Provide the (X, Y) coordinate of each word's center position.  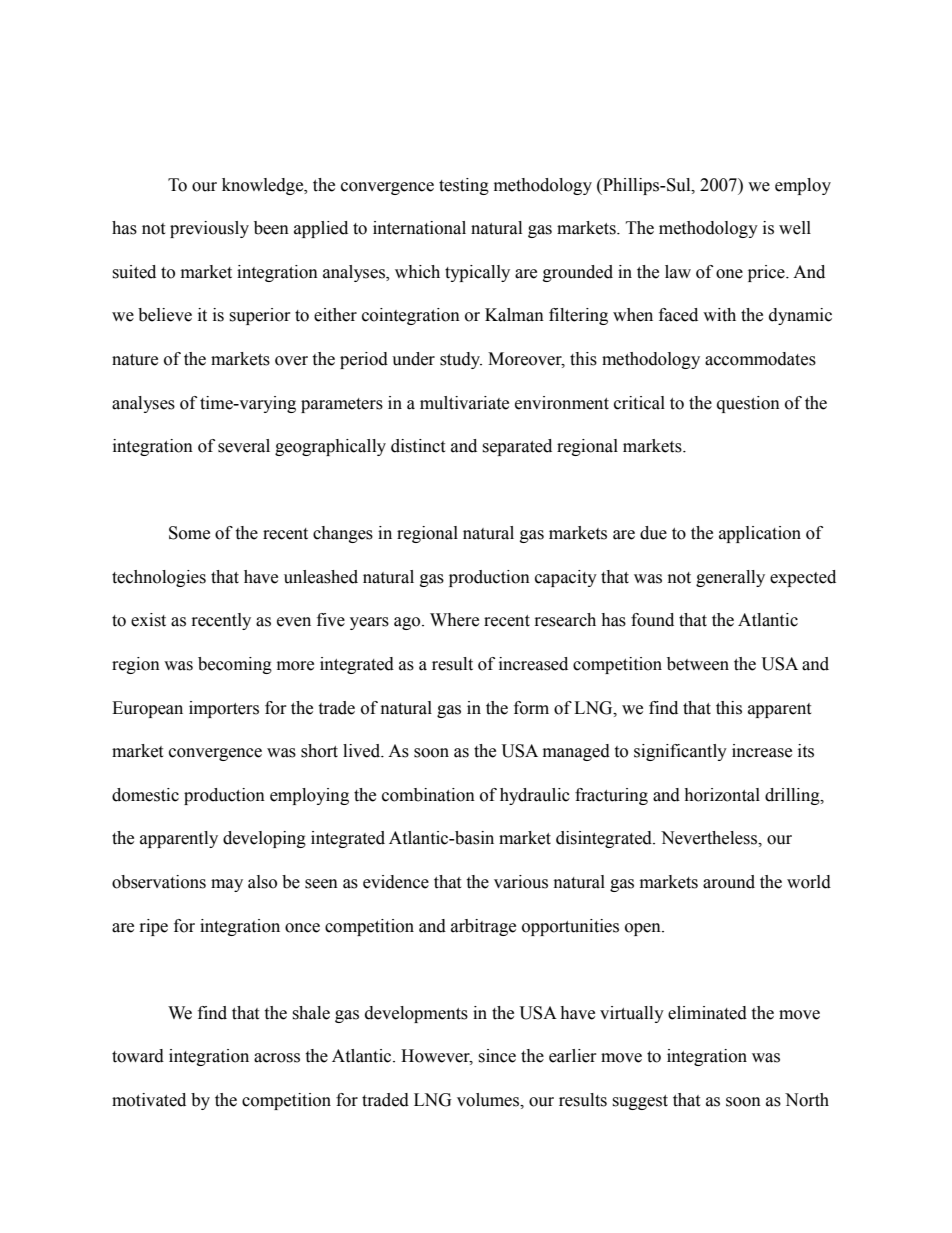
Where (454, 620)
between (698, 664)
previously (209, 229)
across (277, 1058)
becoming (235, 665)
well (795, 228)
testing (464, 186)
